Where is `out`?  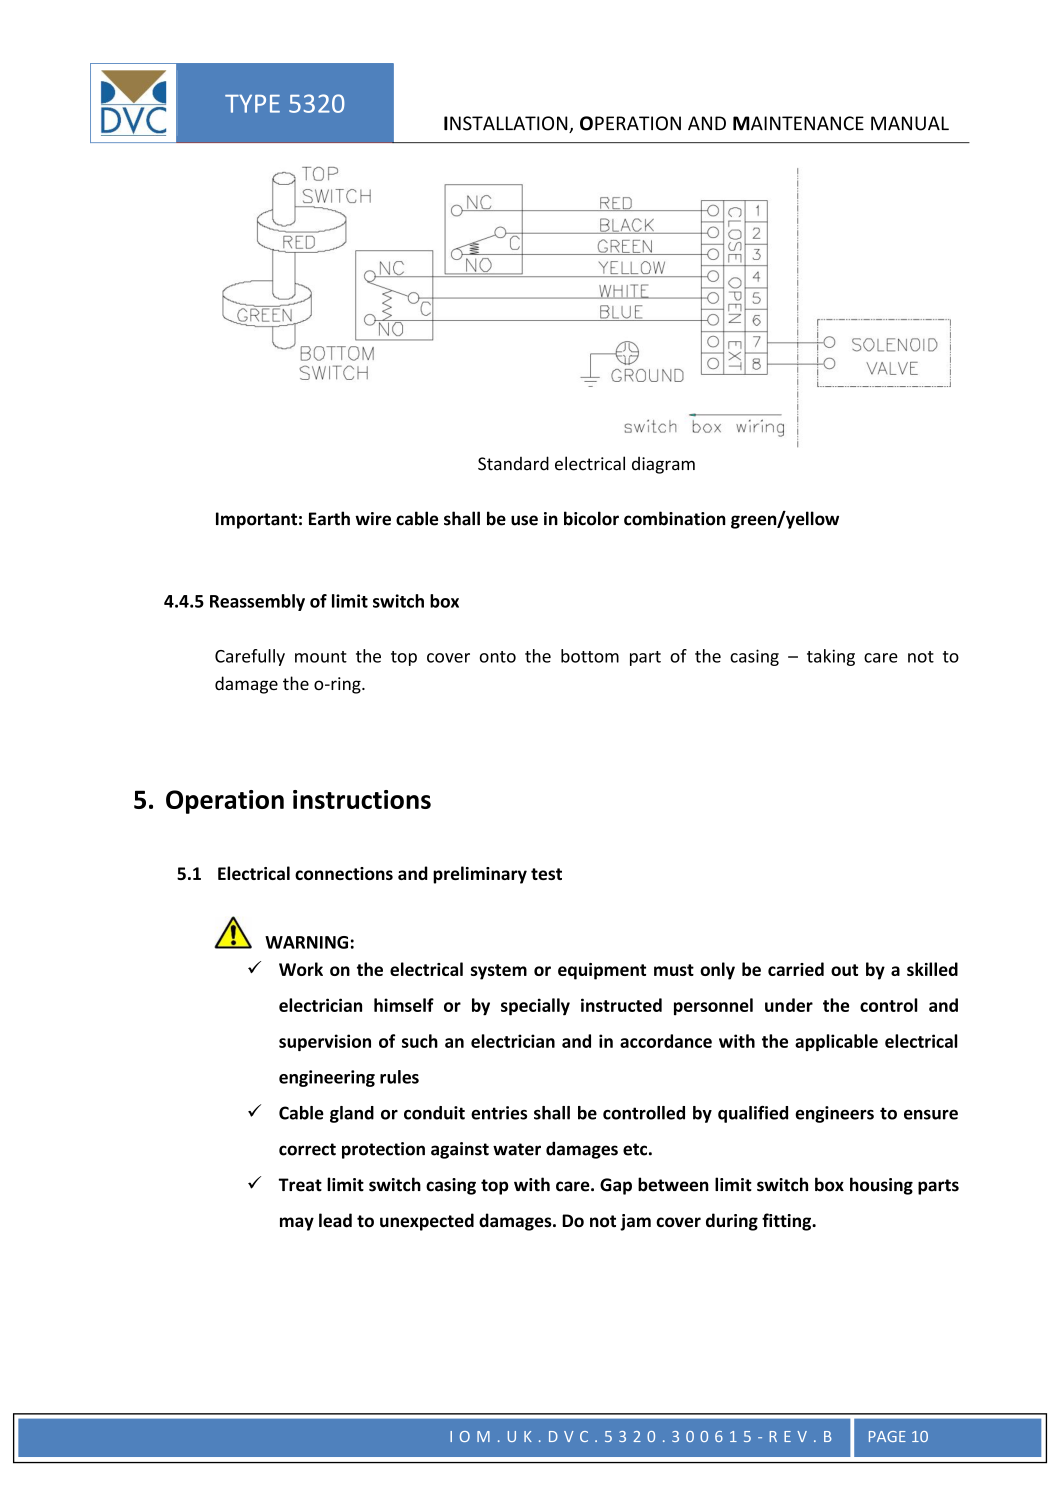
out is located at coordinates (844, 970).
